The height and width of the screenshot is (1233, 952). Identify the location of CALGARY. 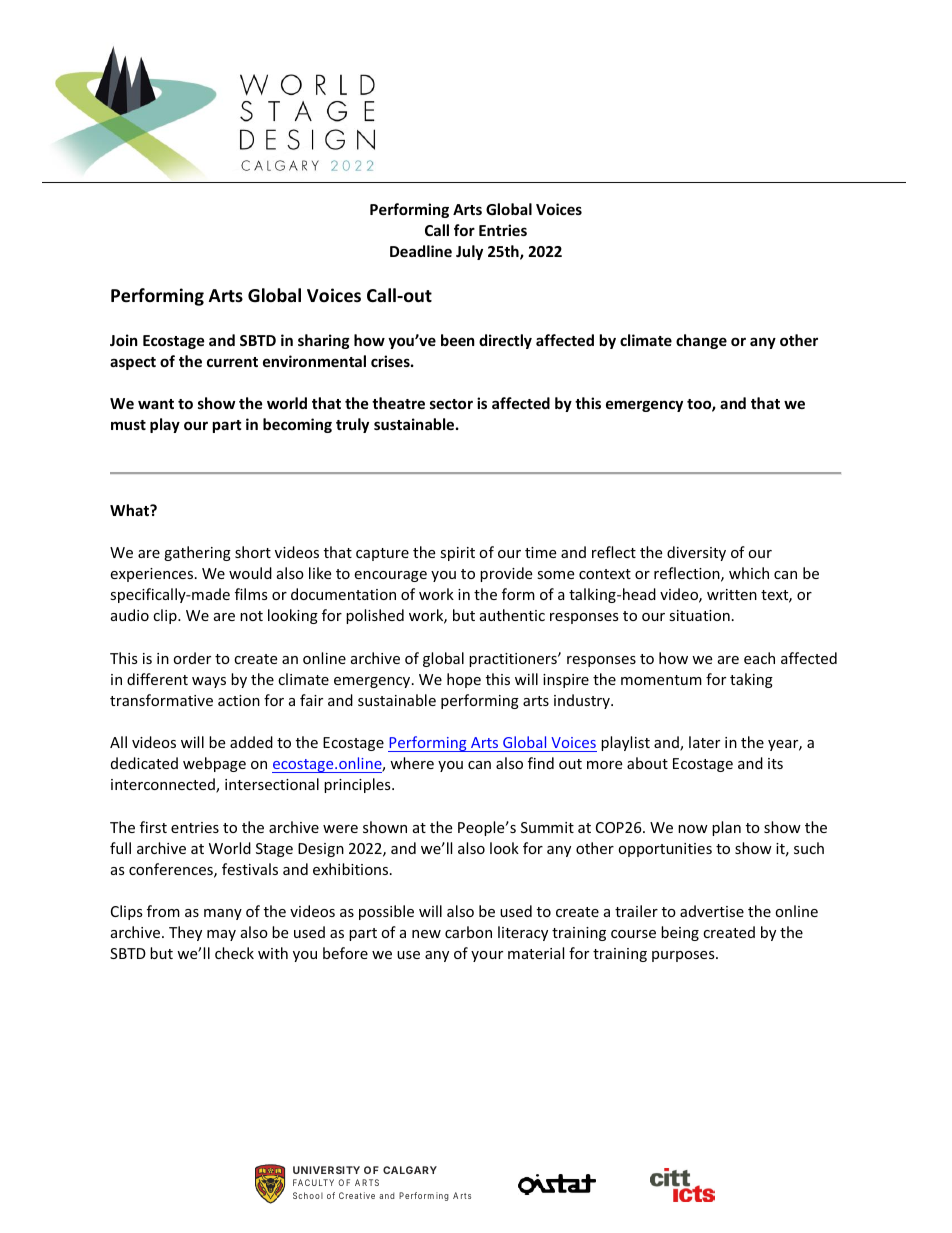
(410, 1170).
